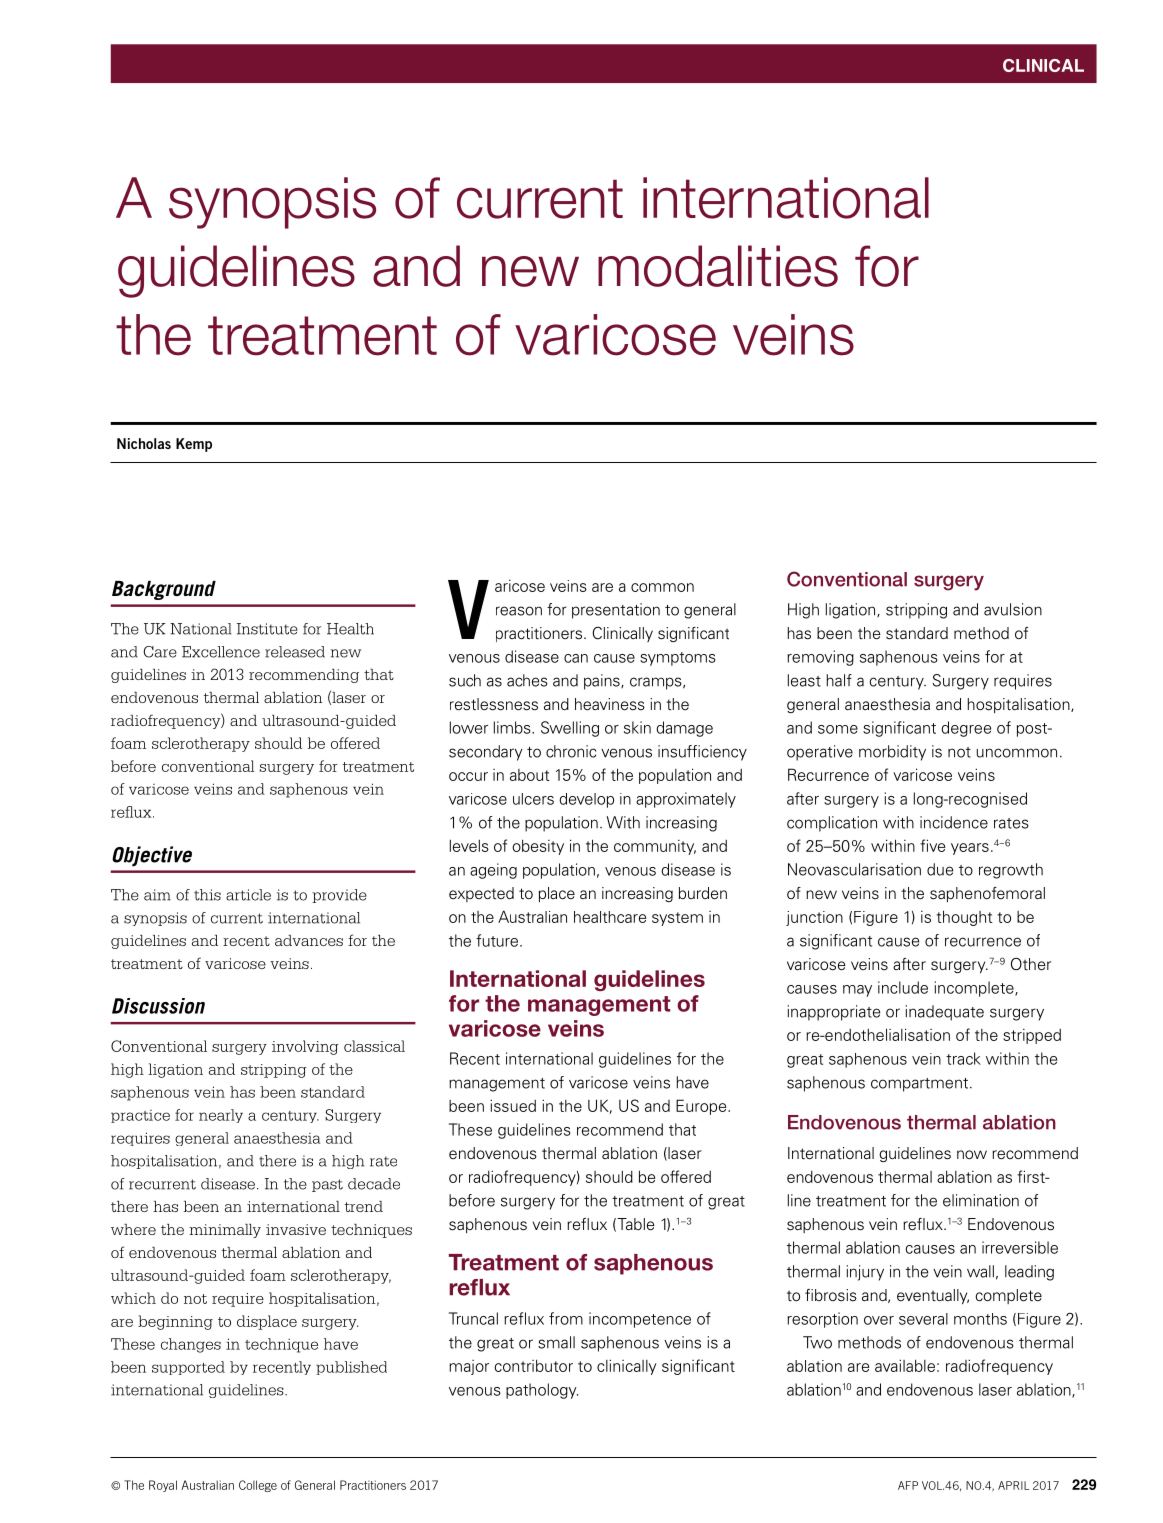  What do you see at coordinates (194, 445) in the image?
I see `Kemp` at bounding box center [194, 445].
